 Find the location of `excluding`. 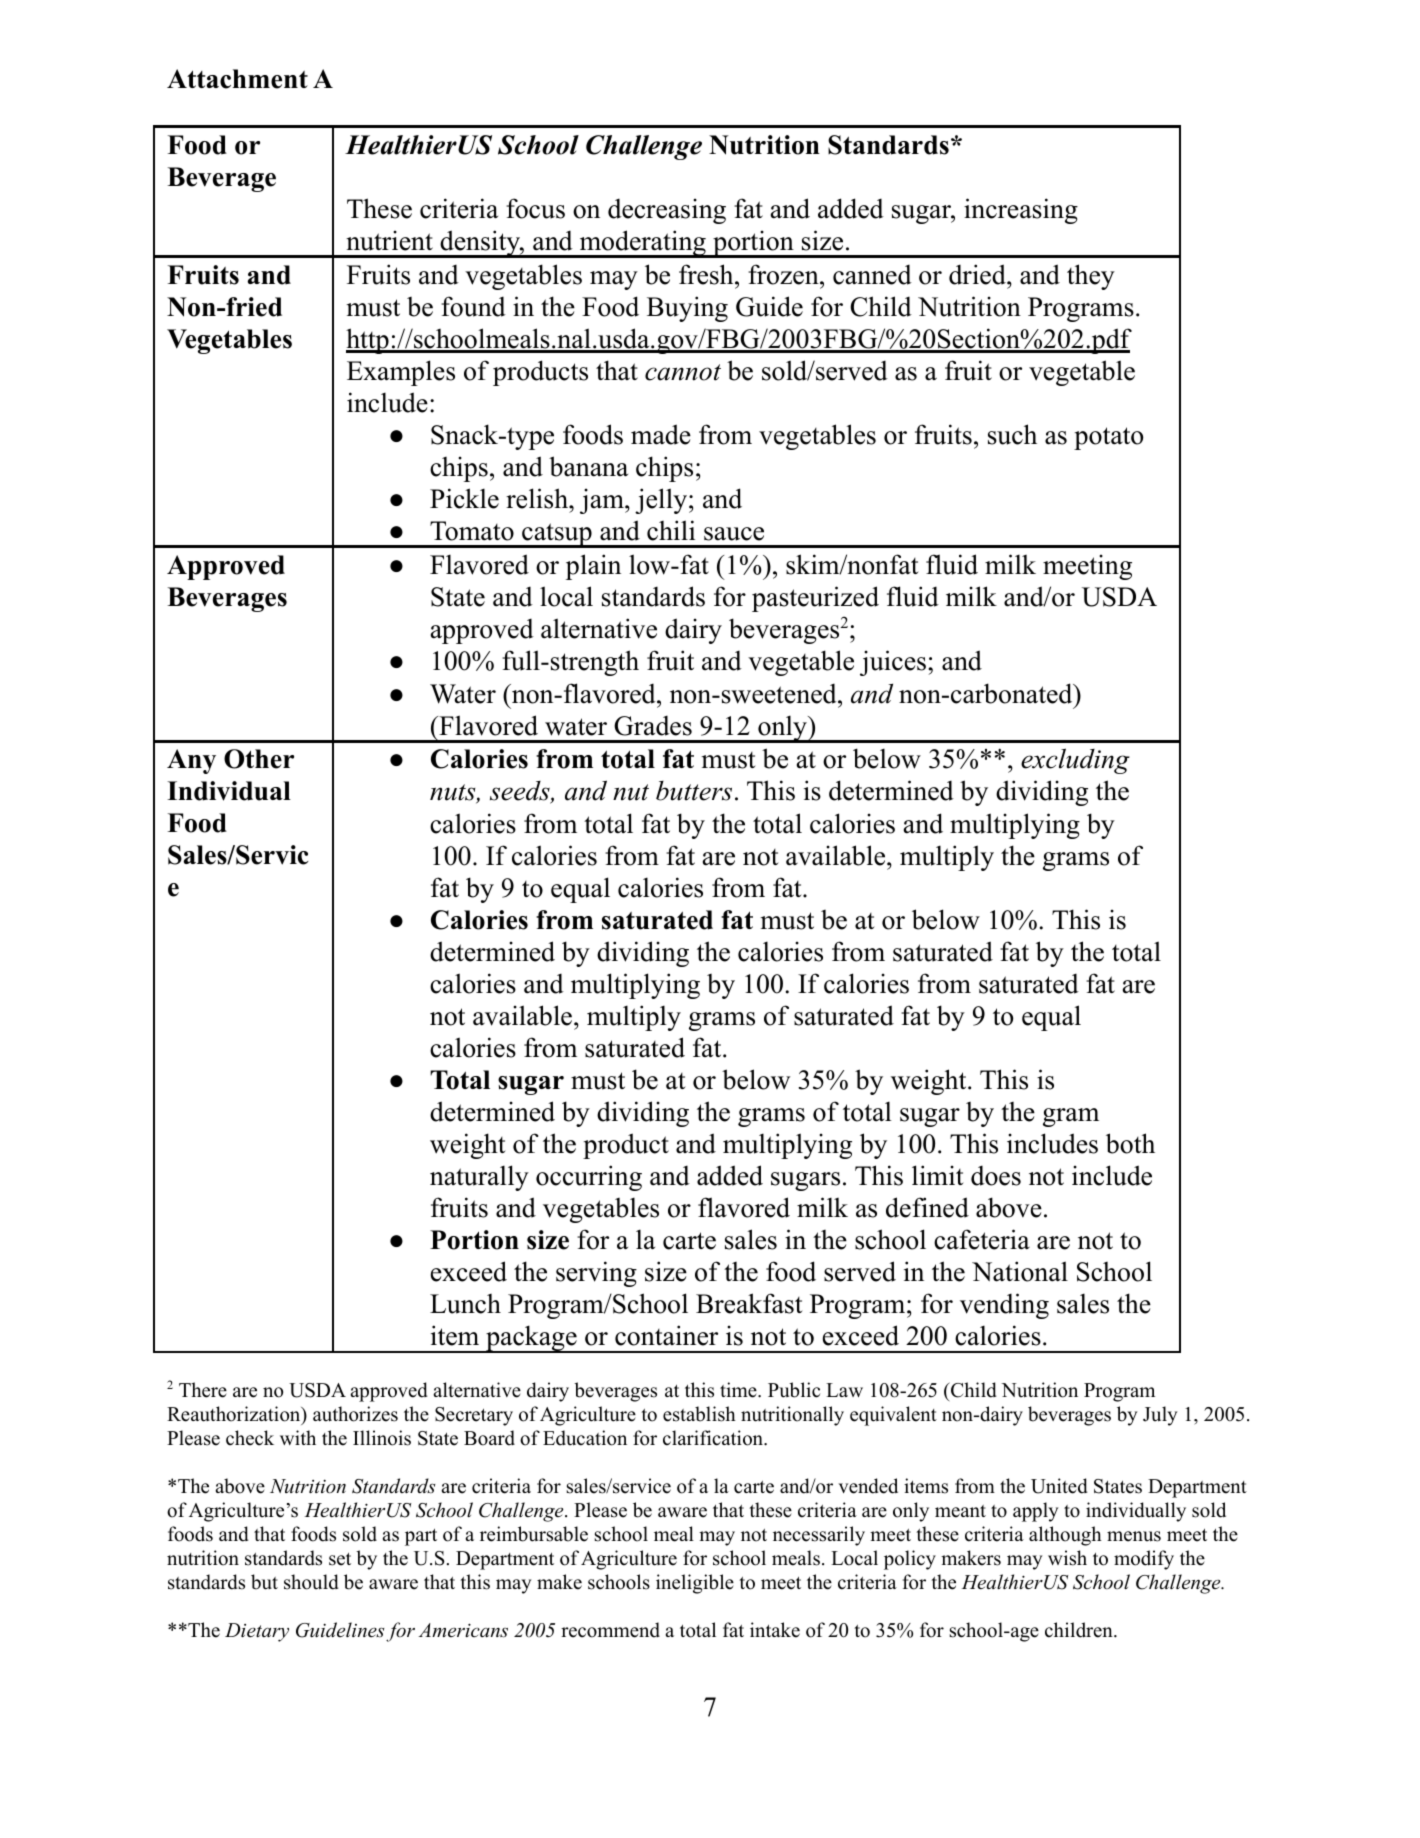

excluding is located at coordinates (1075, 761).
